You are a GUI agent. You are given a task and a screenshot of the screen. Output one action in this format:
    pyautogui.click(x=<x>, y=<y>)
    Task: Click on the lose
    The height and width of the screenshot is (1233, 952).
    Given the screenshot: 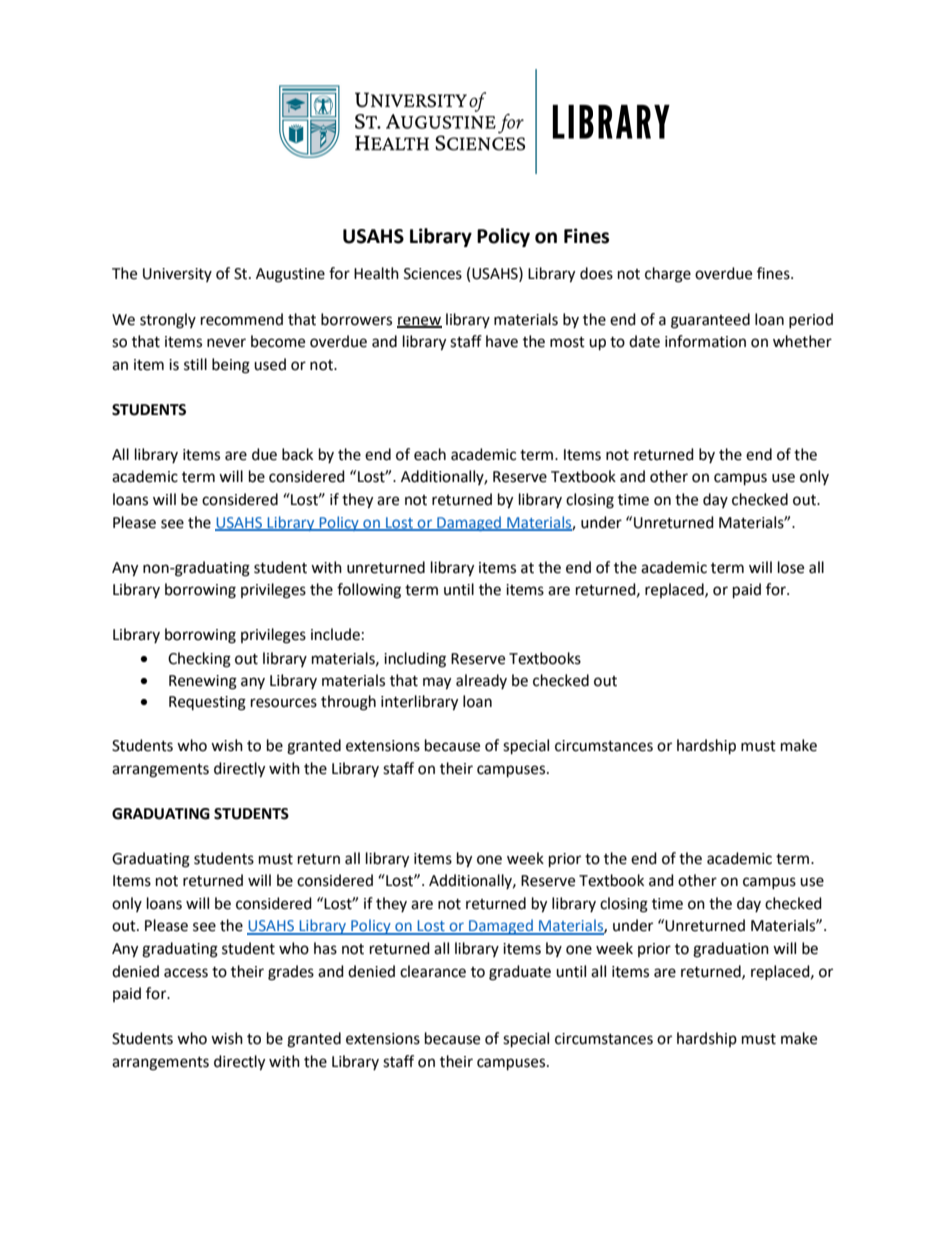 What is the action you would take?
    pyautogui.click(x=791, y=567)
